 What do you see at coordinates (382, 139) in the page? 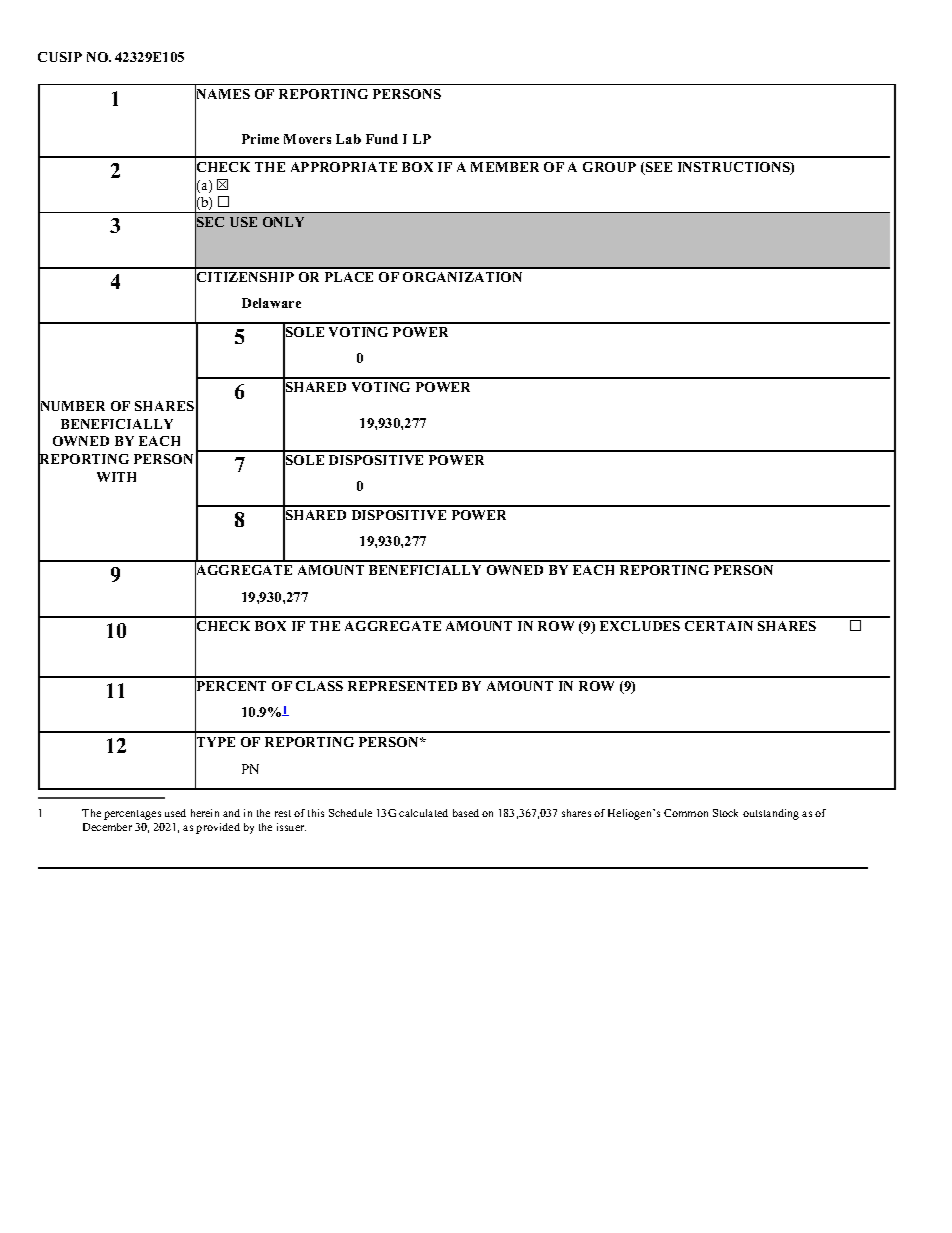
I see `Fund` at bounding box center [382, 139].
